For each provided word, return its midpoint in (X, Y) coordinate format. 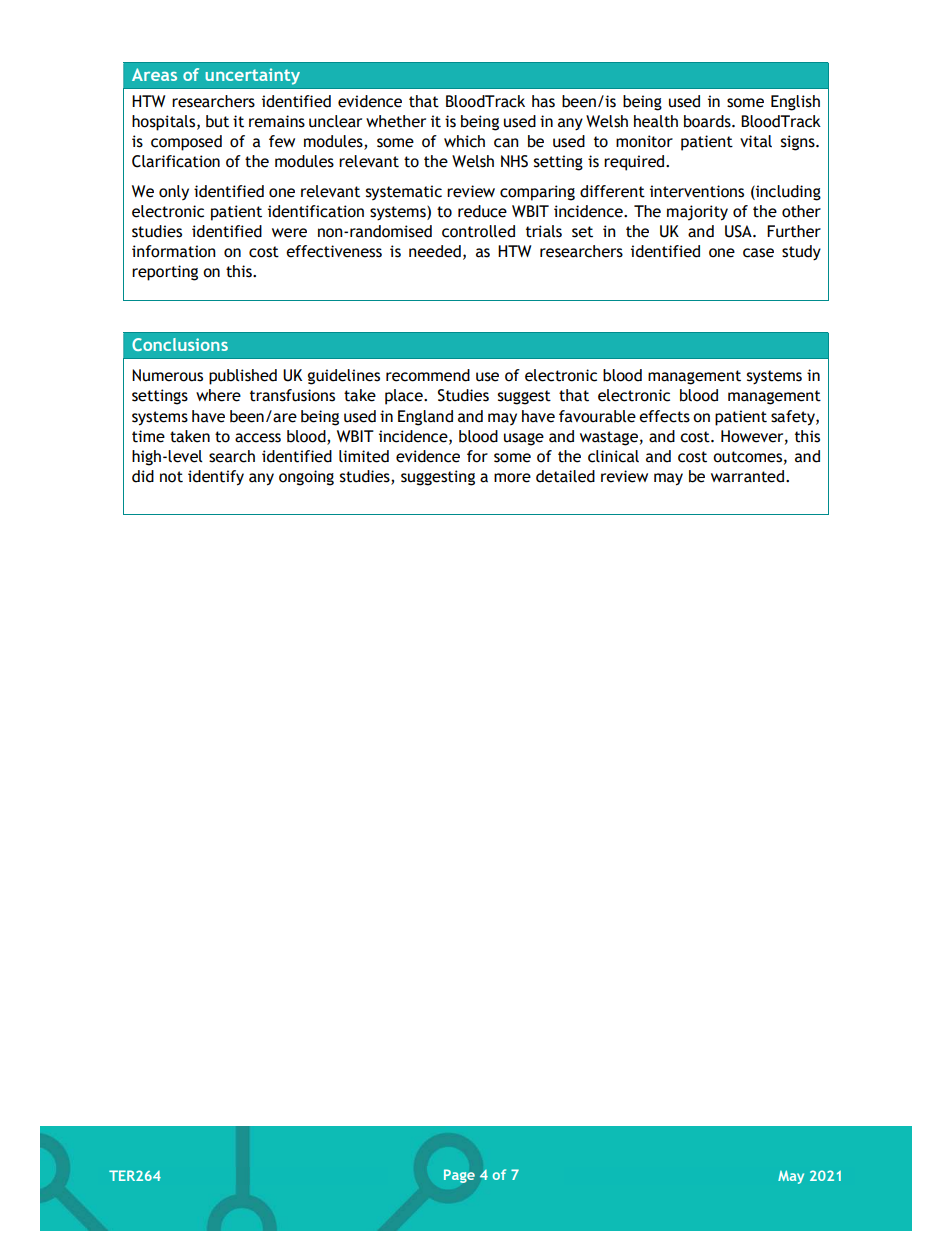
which (464, 141)
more (512, 478)
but (217, 121)
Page (459, 1176)
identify (216, 478)
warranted (749, 476)
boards (708, 121)
